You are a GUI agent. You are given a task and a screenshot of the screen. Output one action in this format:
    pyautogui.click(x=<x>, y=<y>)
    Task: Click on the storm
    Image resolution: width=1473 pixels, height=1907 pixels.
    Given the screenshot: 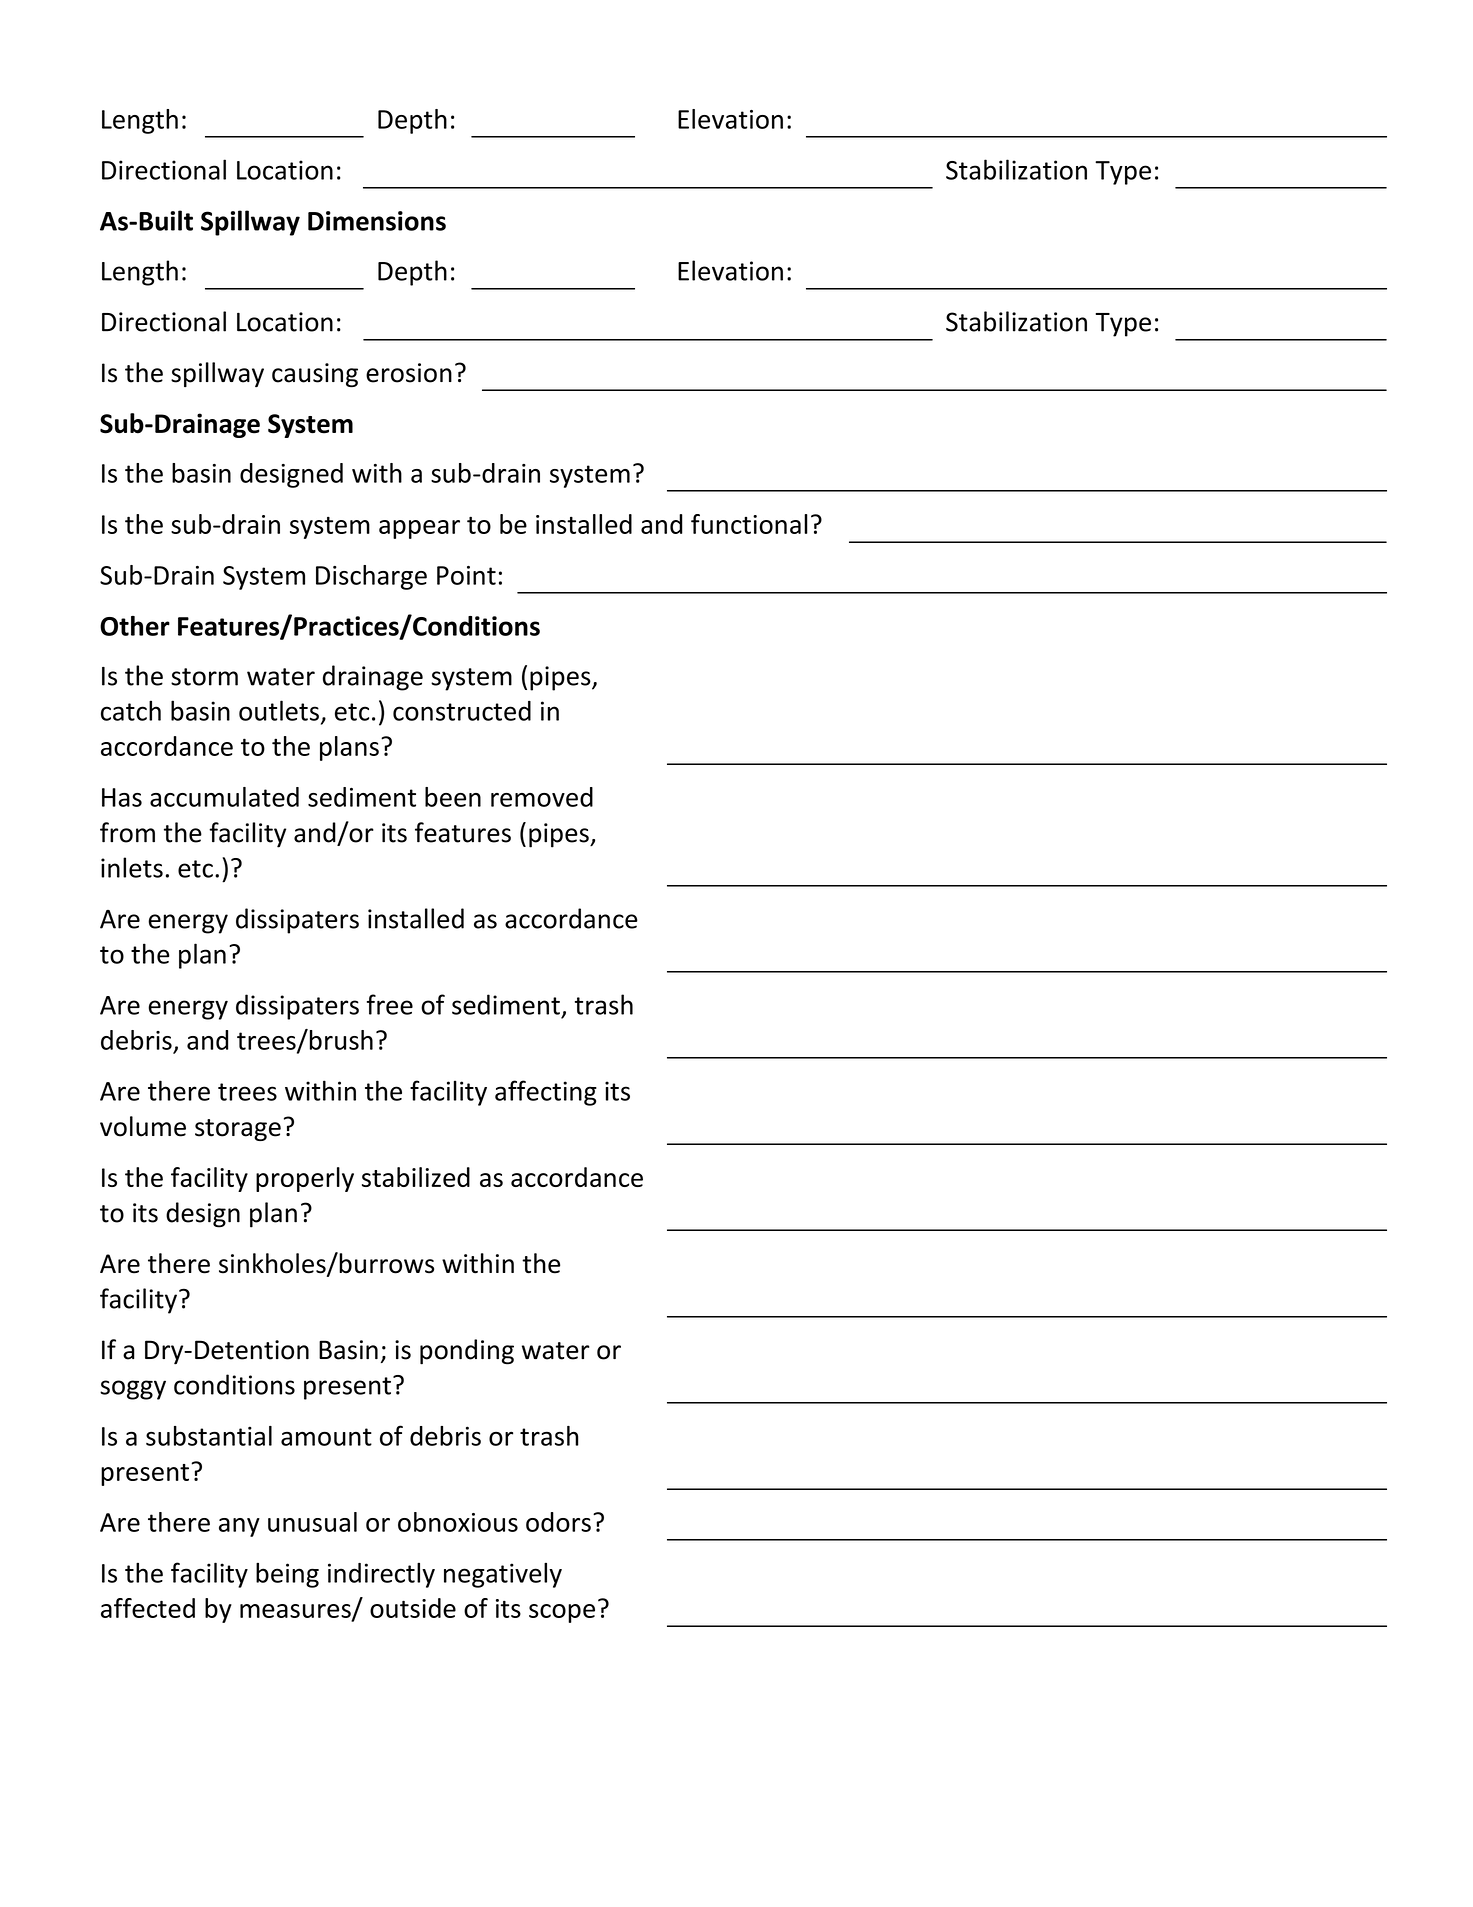 What is the action you would take?
    pyautogui.click(x=204, y=677)
